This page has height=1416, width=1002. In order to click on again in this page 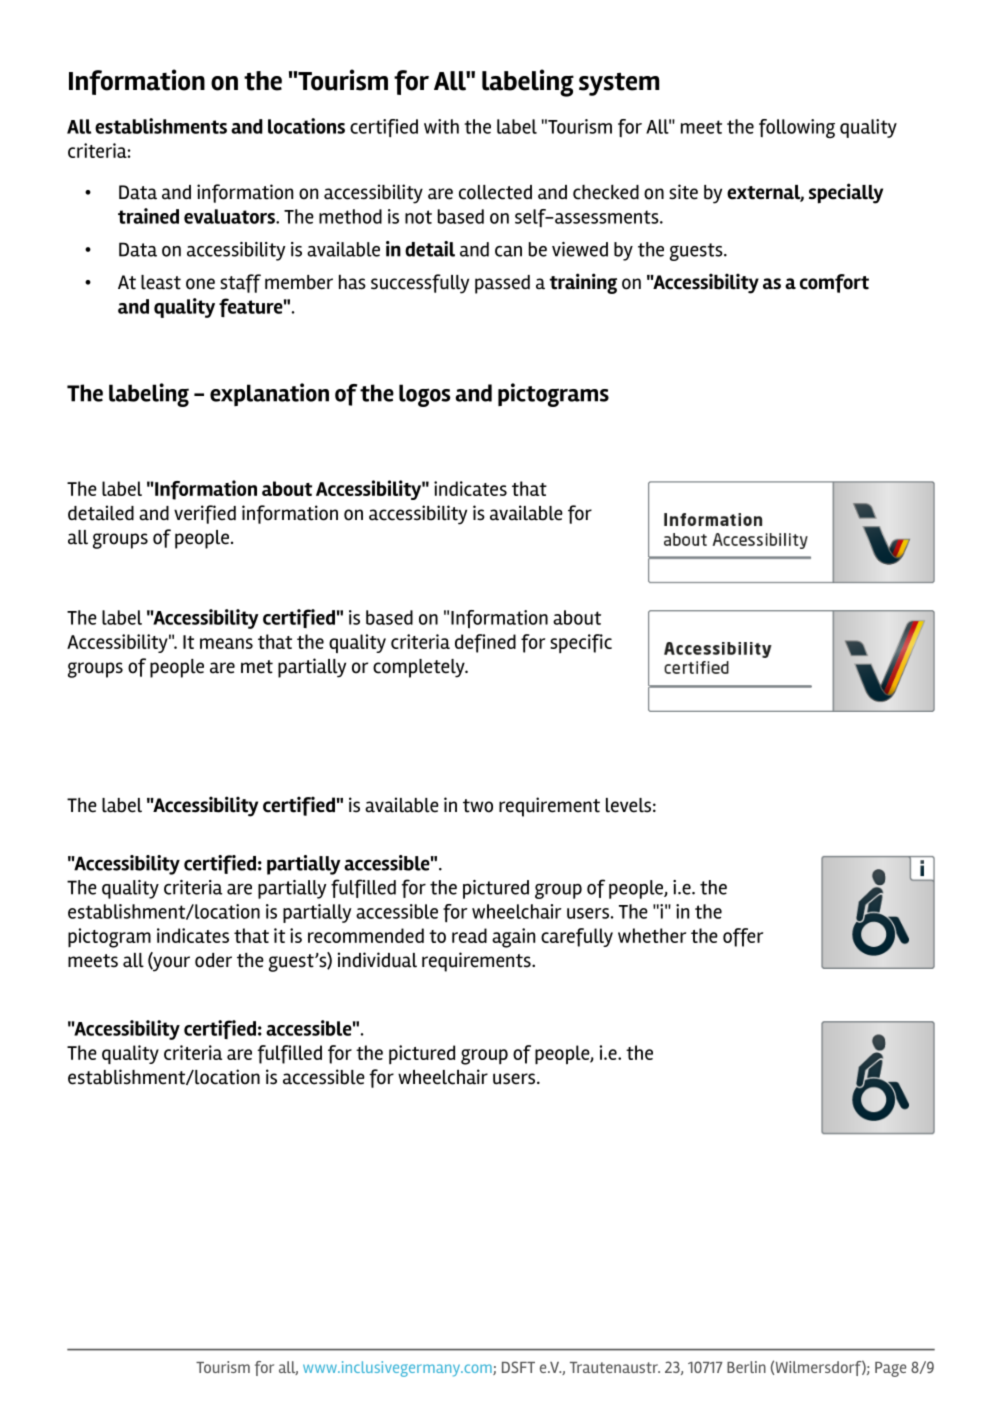, I will do `click(513, 938)`.
